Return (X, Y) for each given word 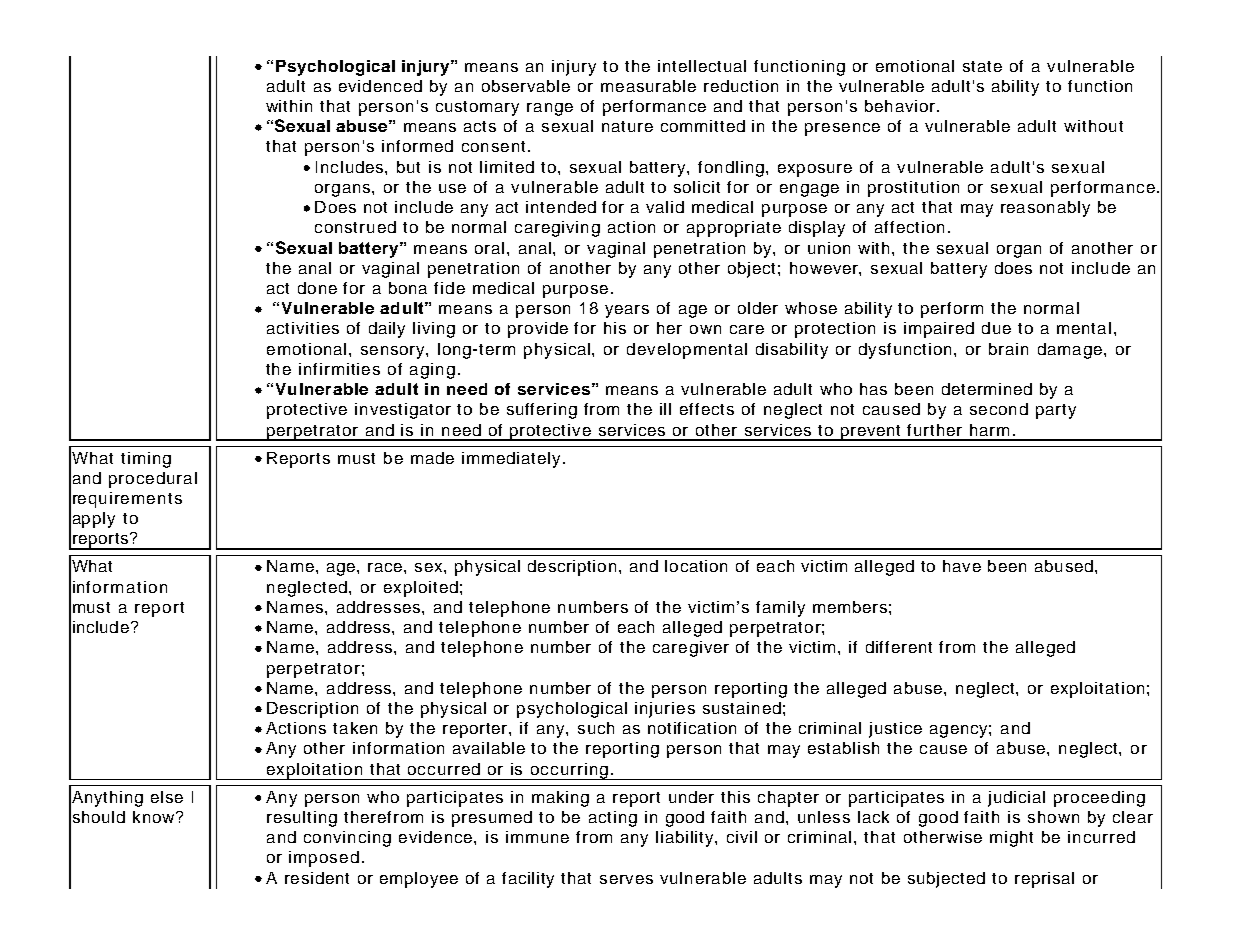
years (627, 311)
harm (989, 430)
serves (626, 879)
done (317, 288)
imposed (324, 859)
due (996, 328)
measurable (648, 86)
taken (355, 728)
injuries (665, 710)
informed (417, 146)
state (982, 66)
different (899, 647)
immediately (511, 460)
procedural (153, 480)
